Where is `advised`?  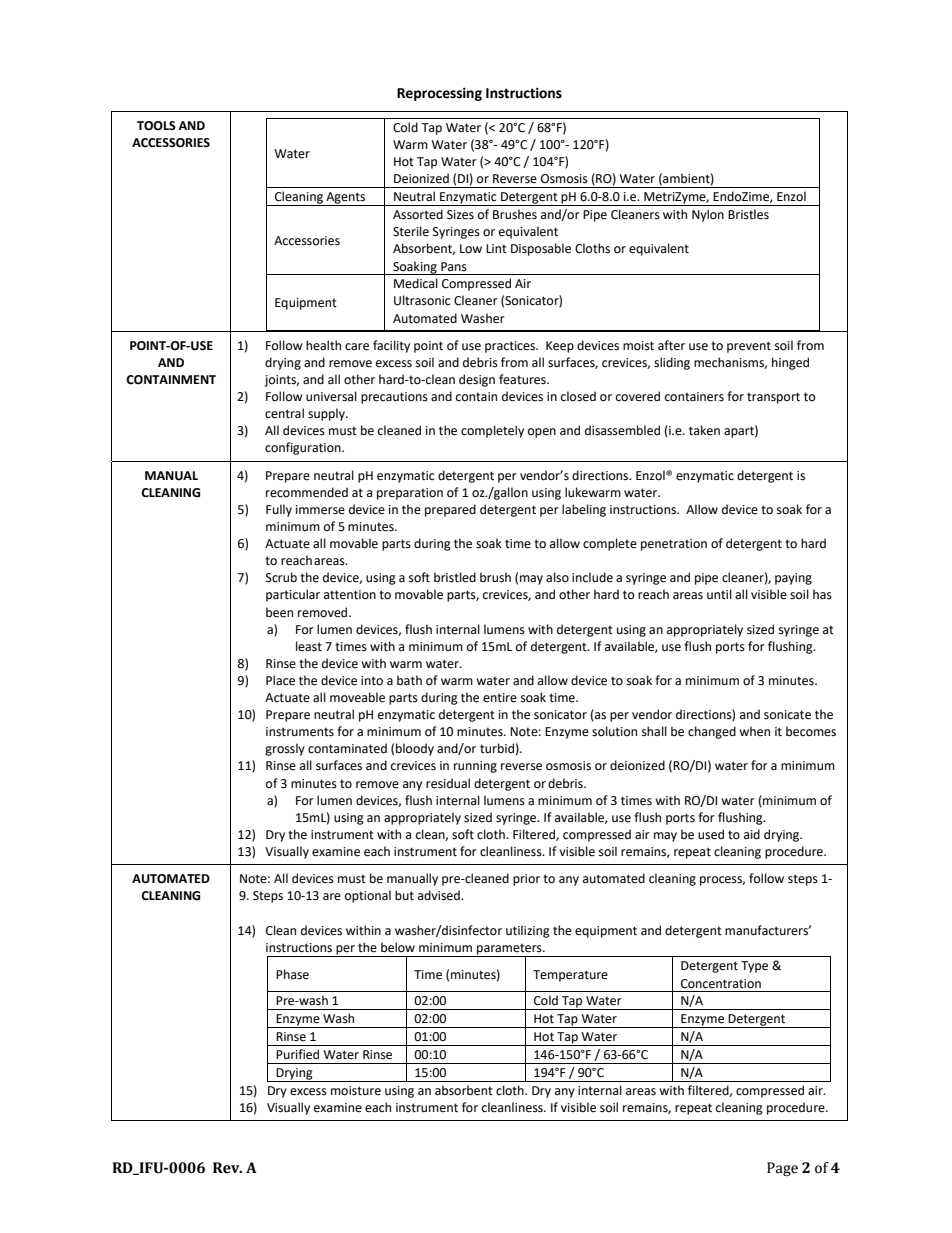
advised is located at coordinates (440, 895).
